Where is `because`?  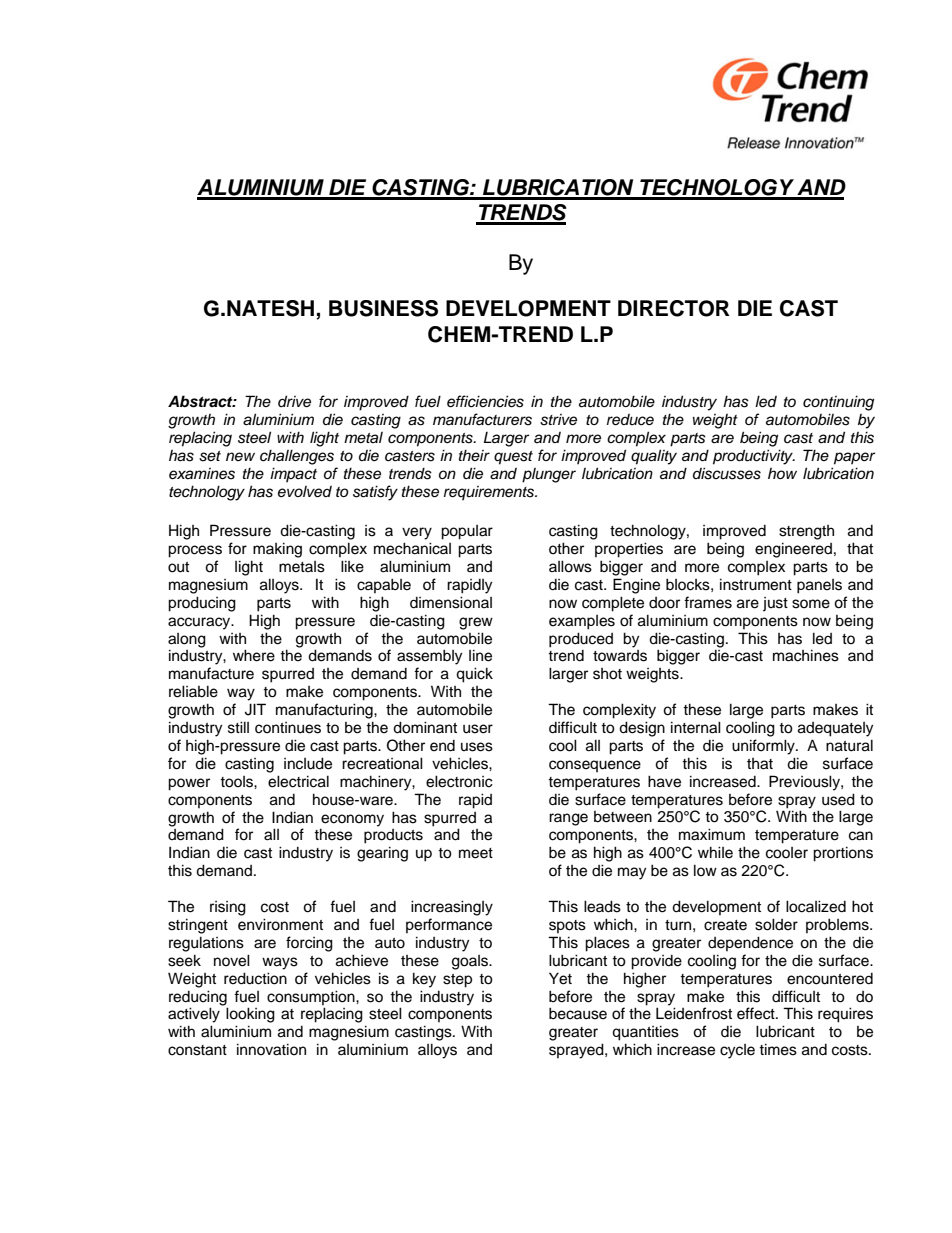
because is located at coordinates (578, 1013).
